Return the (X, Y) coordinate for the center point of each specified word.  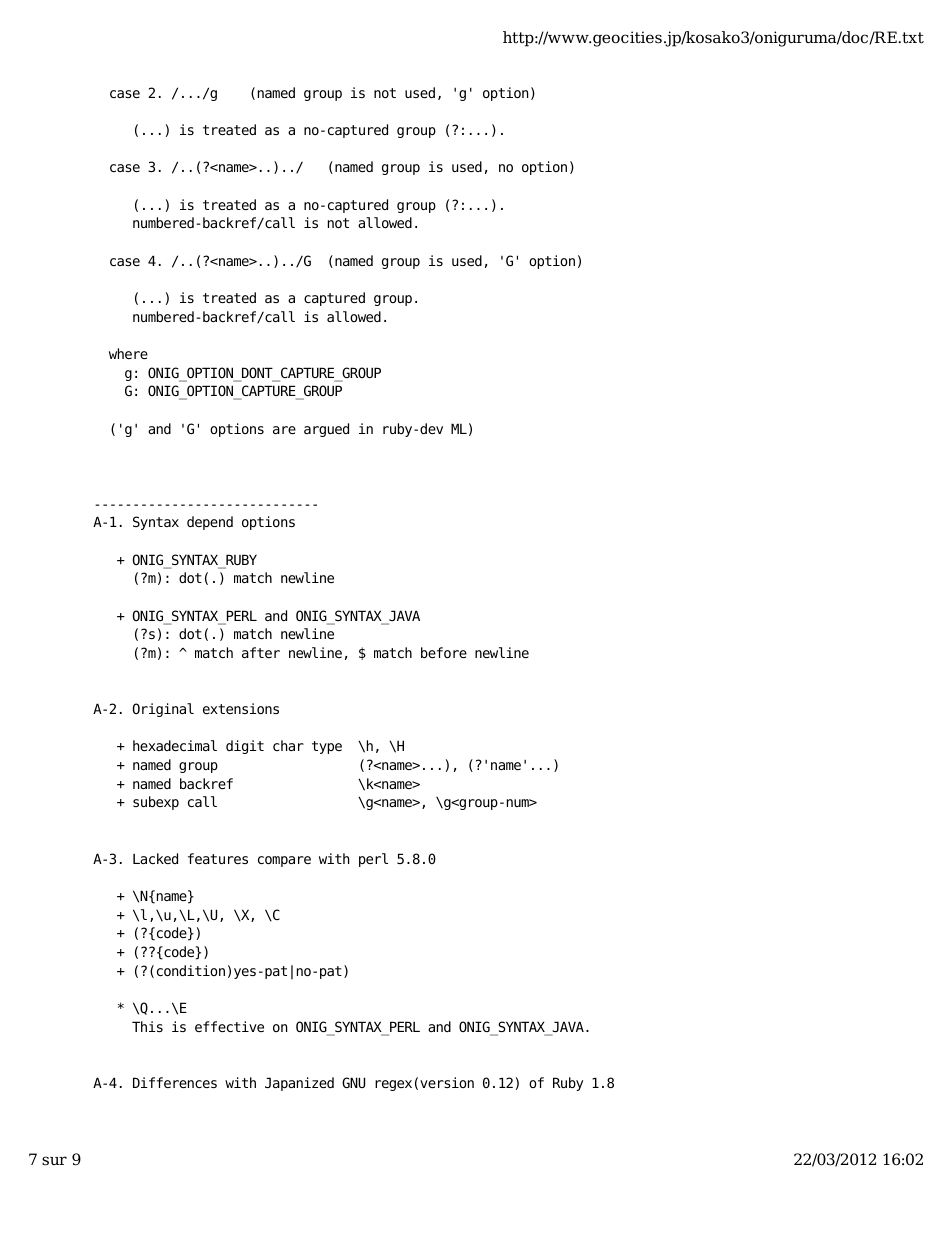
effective (229, 1026)
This (147, 1026)
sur (54, 1161)
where (128, 353)
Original (163, 710)
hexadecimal (175, 745)
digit (245, 747)
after (261, 652)
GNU (353, 1082)
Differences (175, 1082)
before (444, 652)
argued (326, 430)
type (327, 747)
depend (210, 523)
